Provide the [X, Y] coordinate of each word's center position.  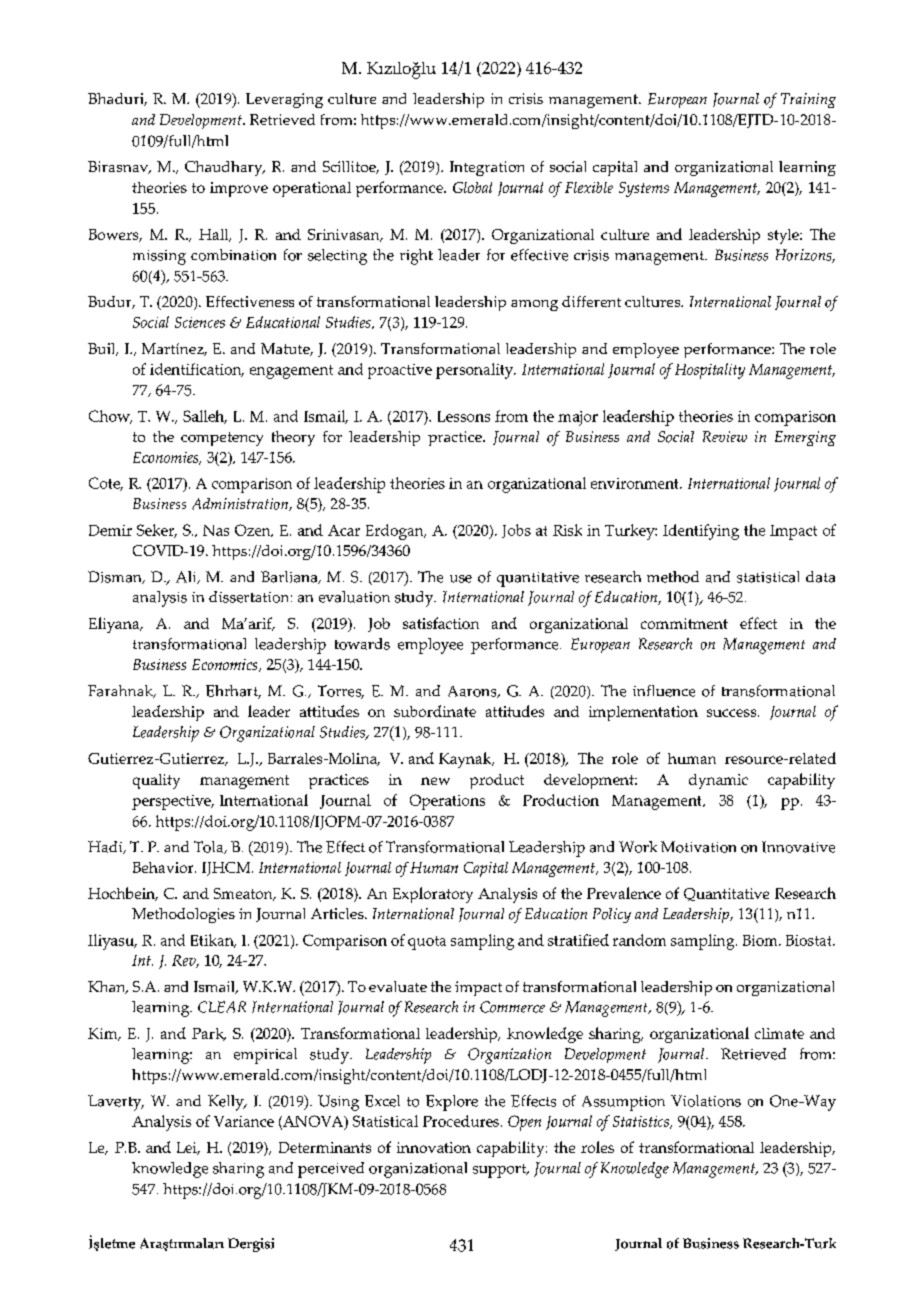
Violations [706, 1101]
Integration [487, 168]
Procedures [461, 1121]
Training [808, 100]
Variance [244, 1121]
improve [239, 189]
